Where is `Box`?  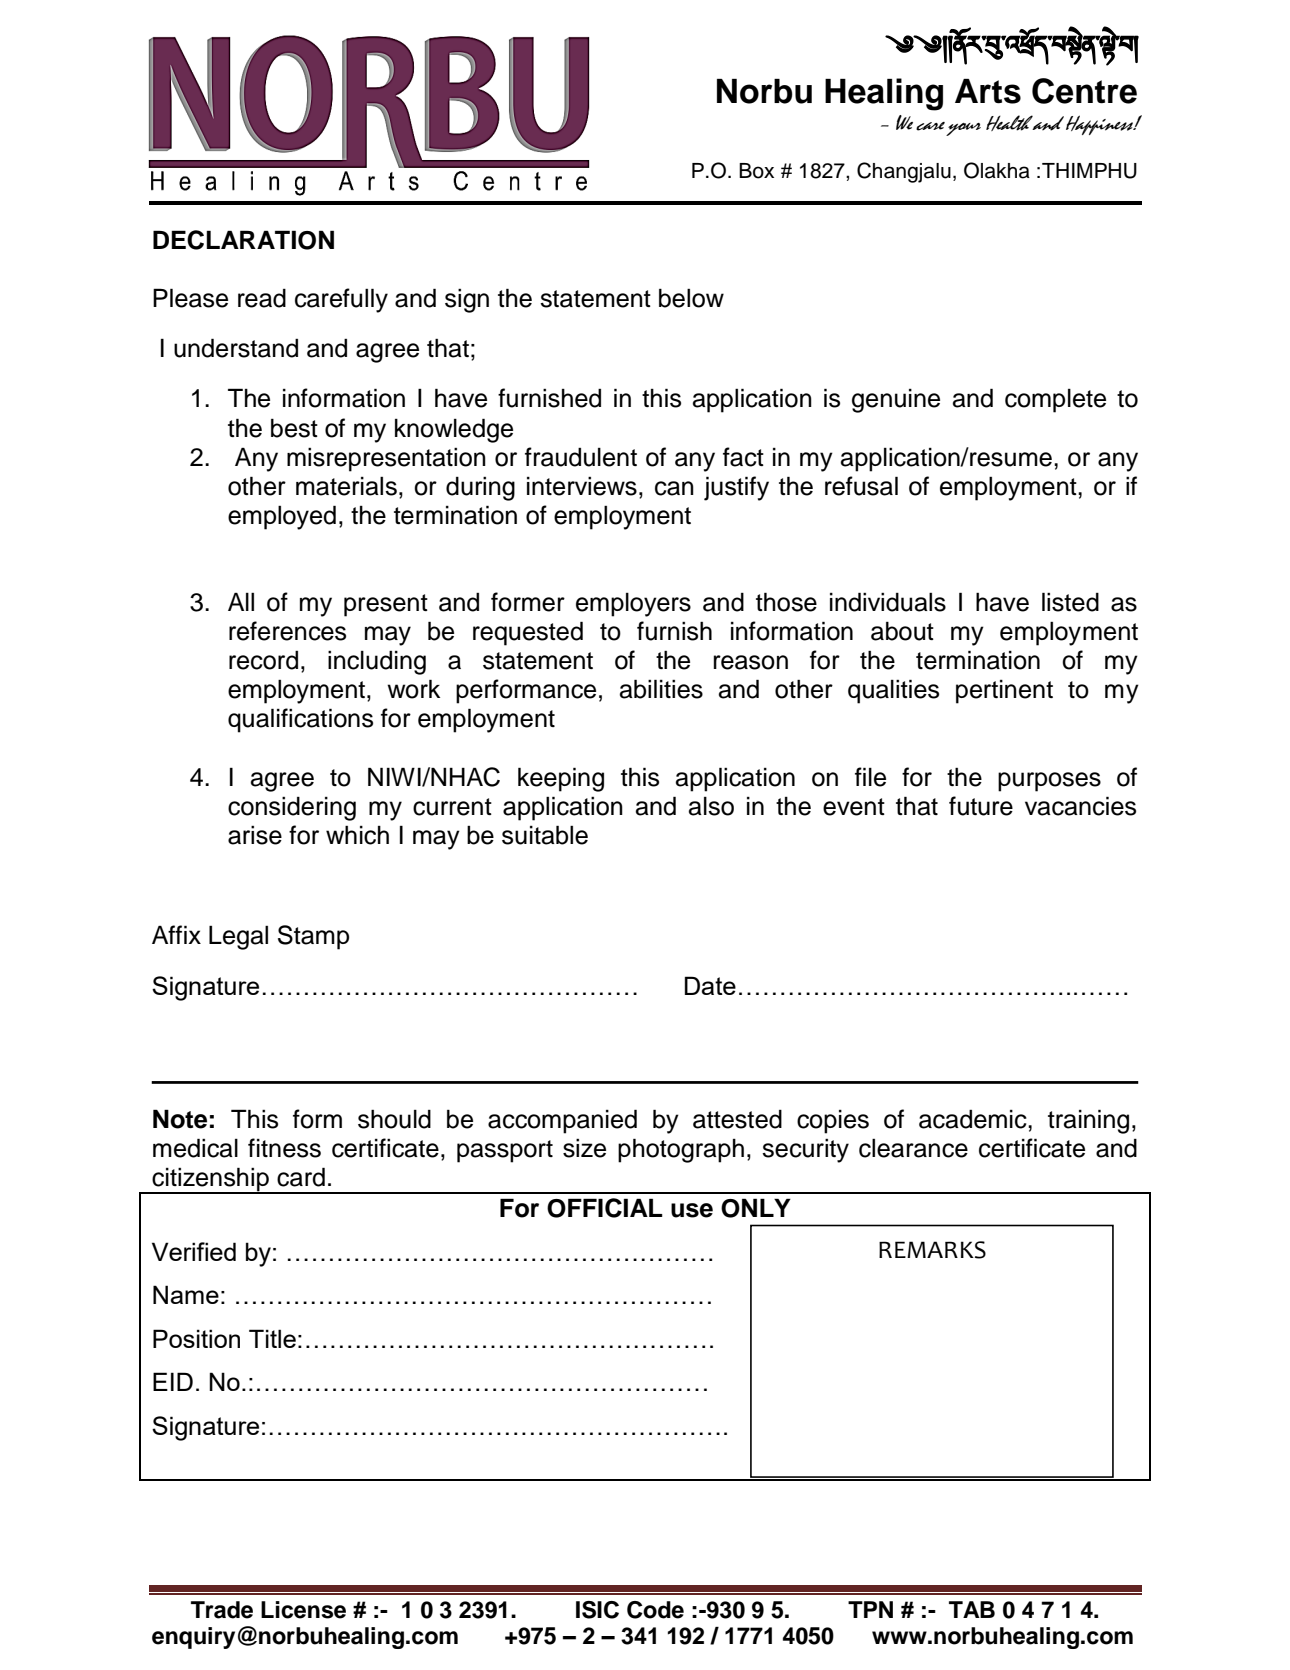 Box is located at coordinates (756, 171).
